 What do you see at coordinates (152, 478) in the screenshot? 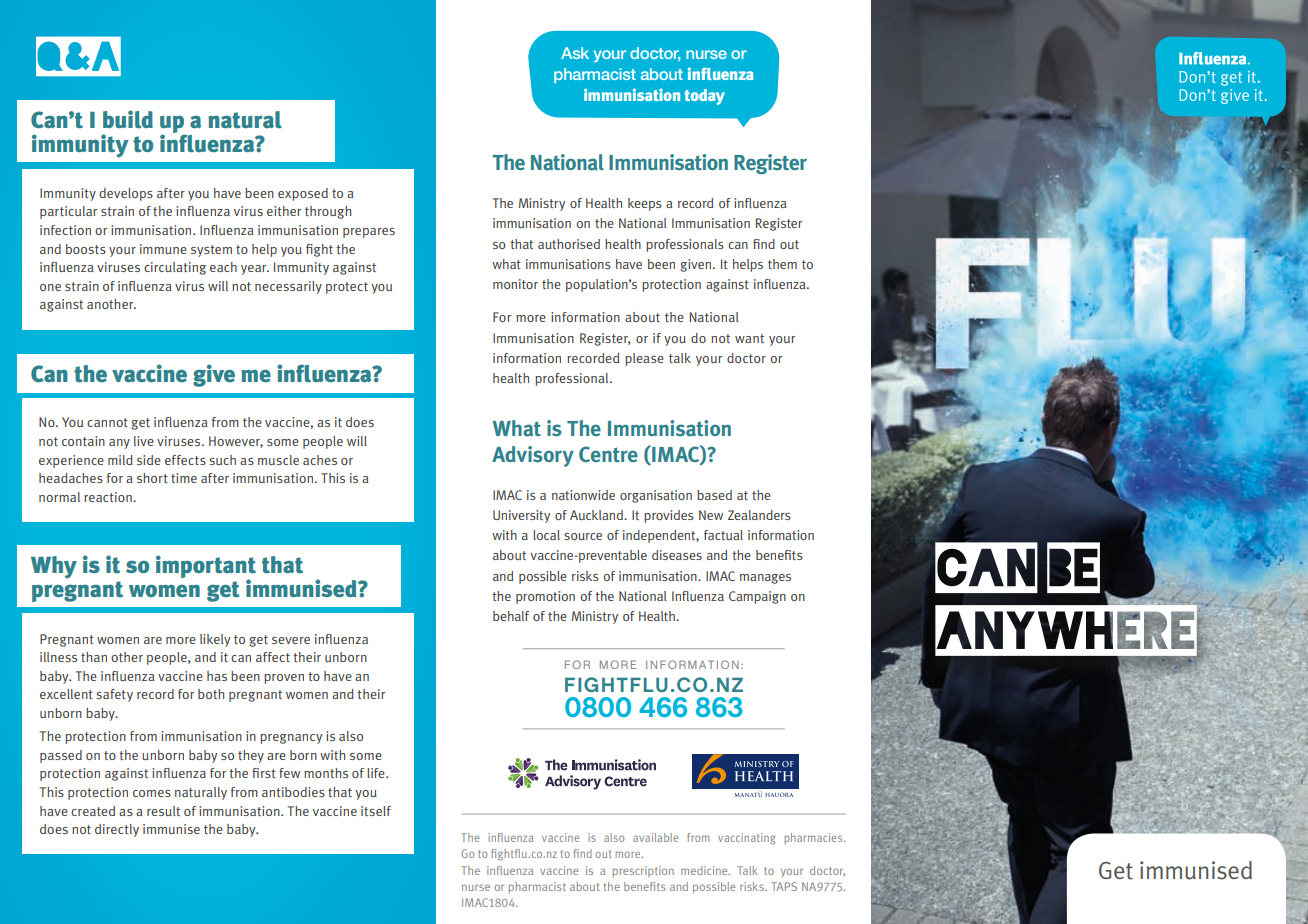
I see `short` at bounding box center [152, 478].
